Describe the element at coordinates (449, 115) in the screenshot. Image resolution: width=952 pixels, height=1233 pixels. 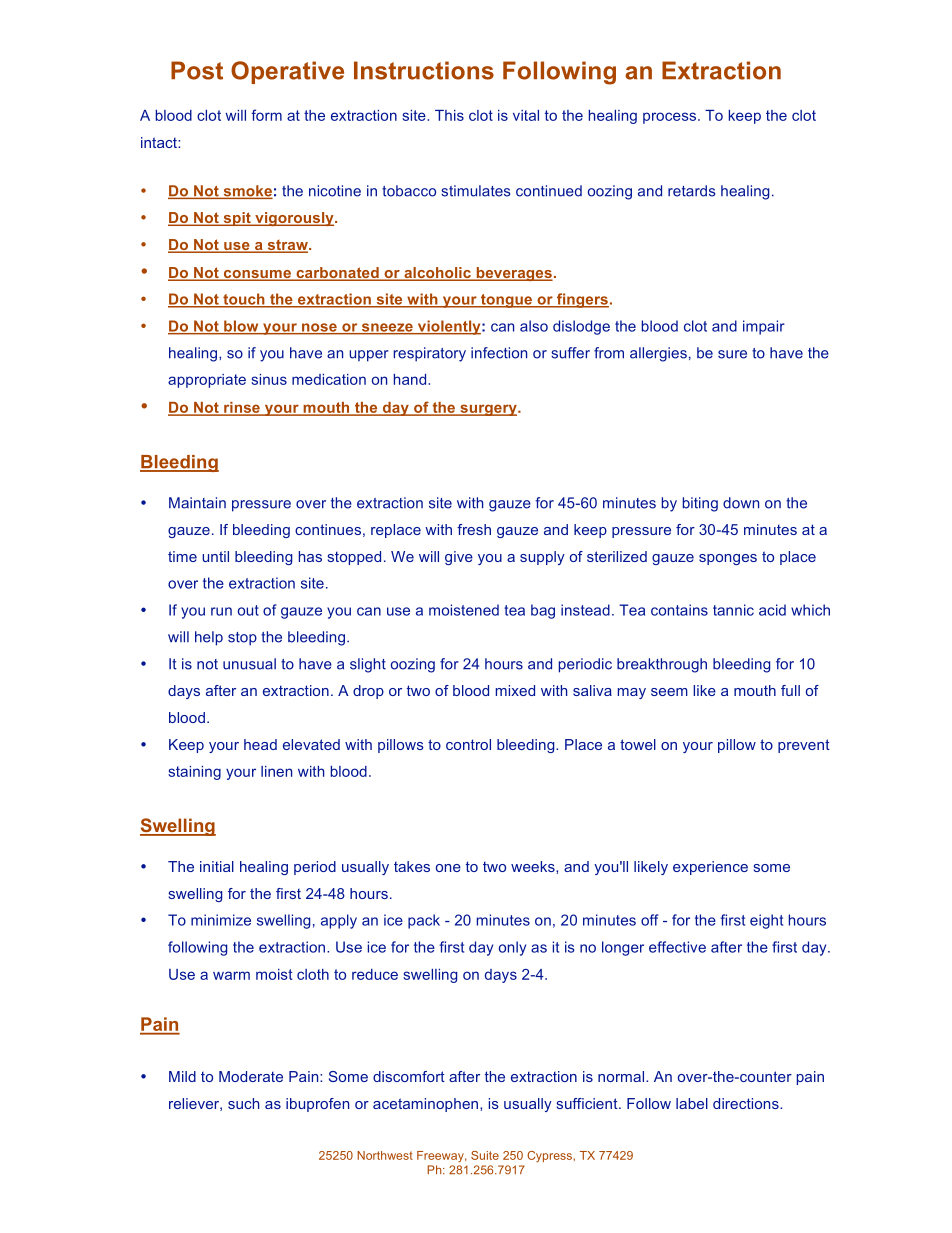
I see `This` at that location.
